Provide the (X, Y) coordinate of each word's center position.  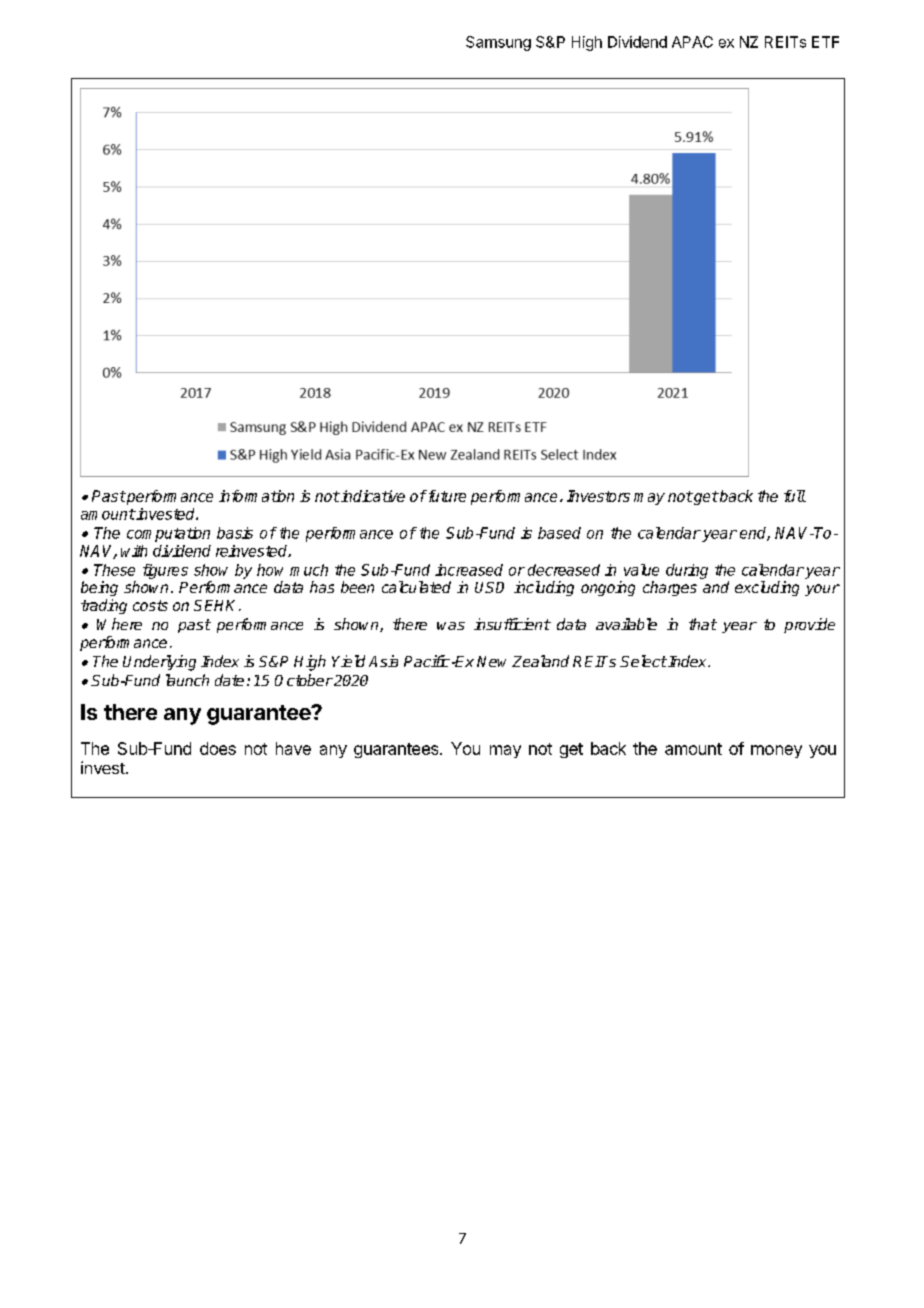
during (687, 571)
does (218, 748)
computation (168, 534)
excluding (767, 588)
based (559, 533)
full (795, 496)
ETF (825, 42)
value (641, 570)
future (446, 496)
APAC (692, 42)
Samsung (498, 43)
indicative (372, 496)
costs (150, 605)
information (256, 496)
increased (469, 570)
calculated (416, 587)
